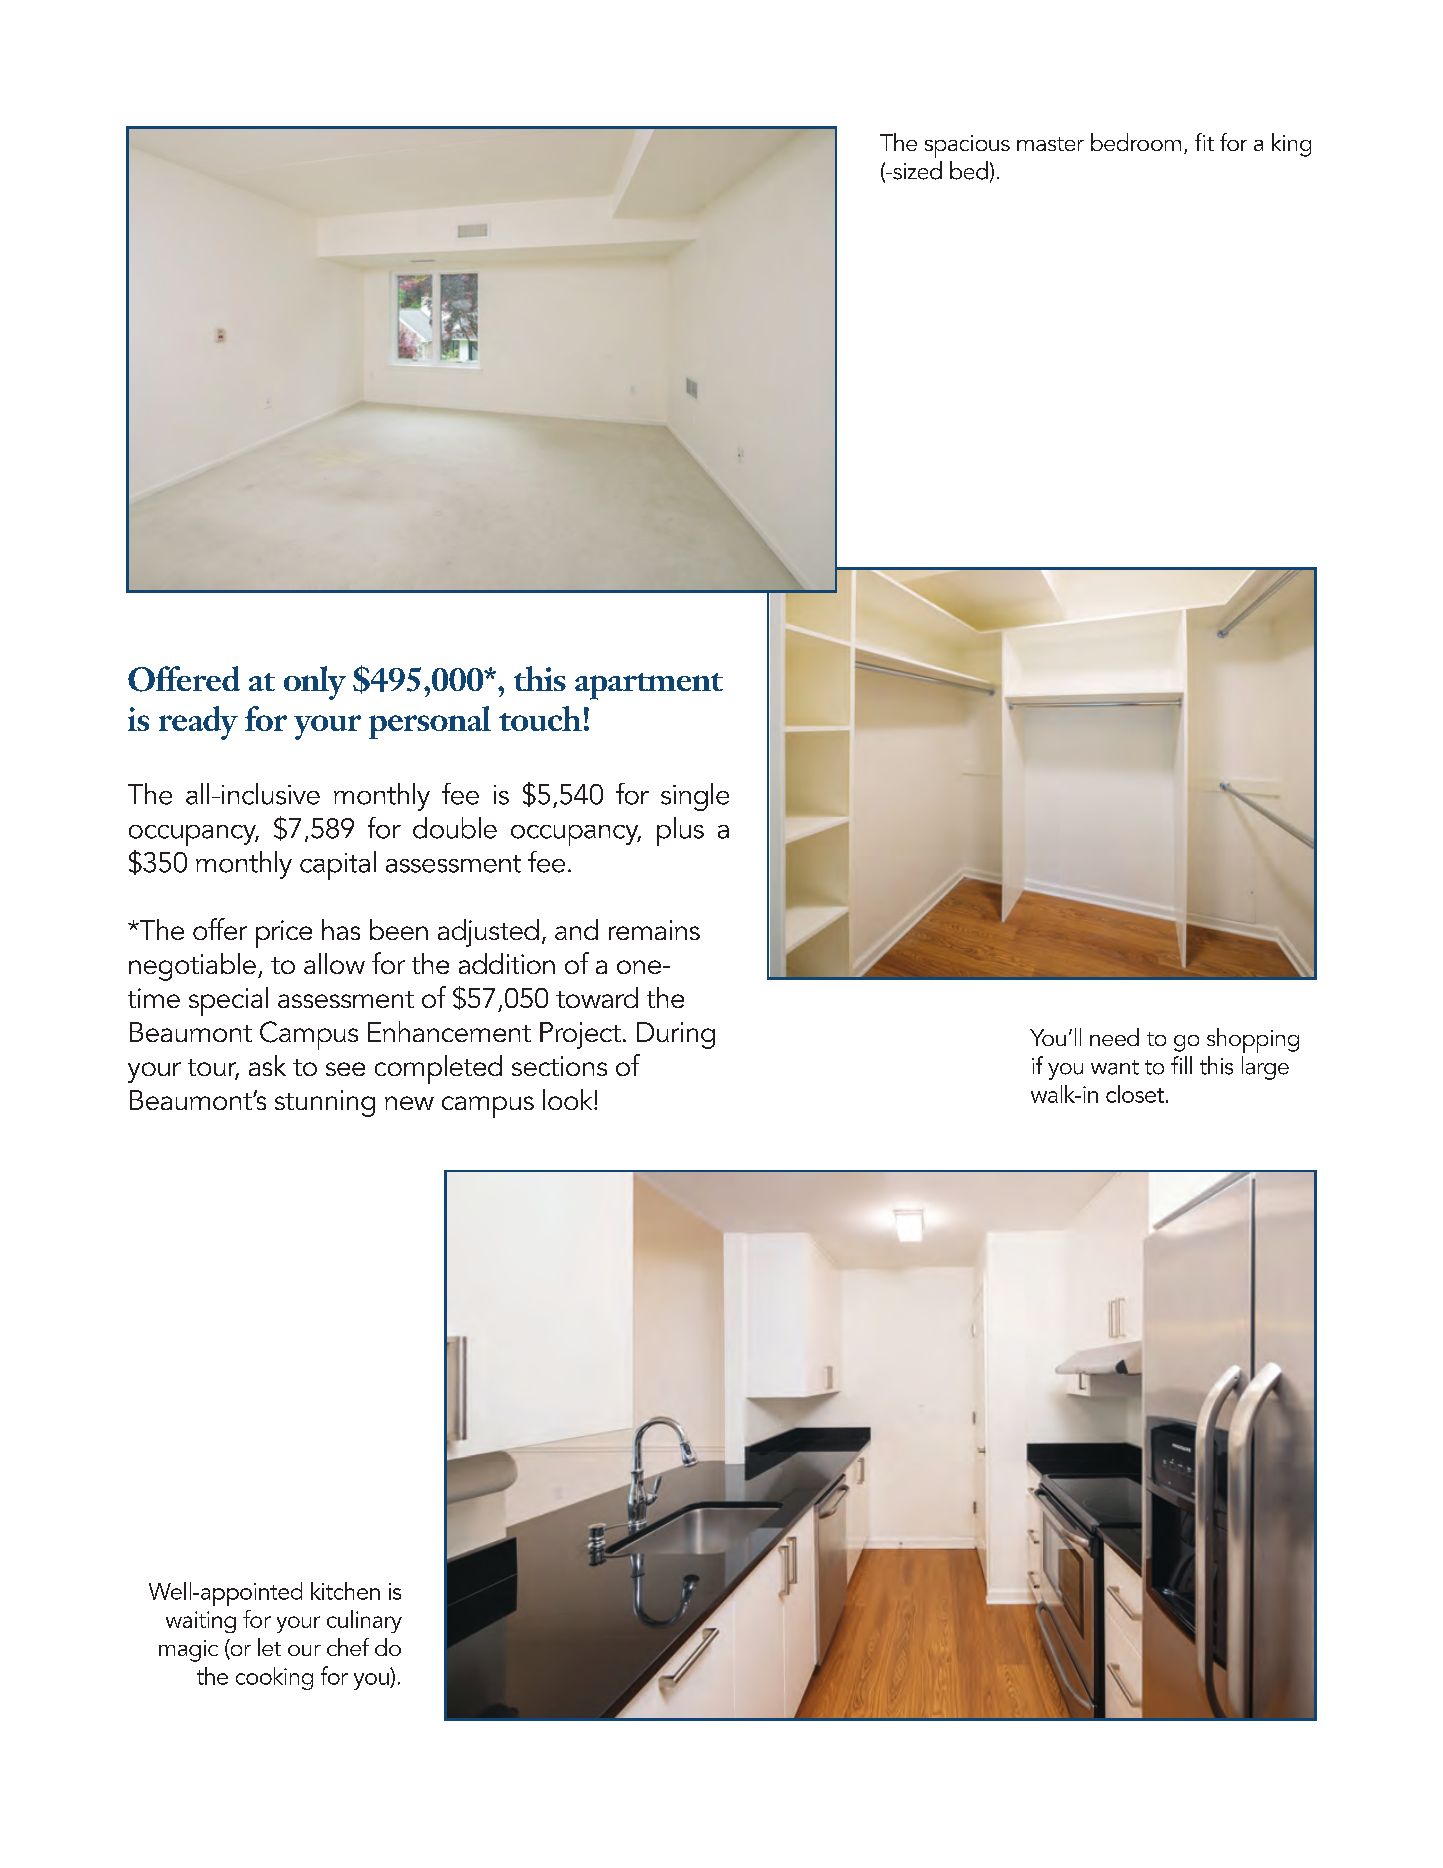 This image has width=1443, height=1868. What do you see at coordinates (654, 930) in the image?
I see `remains` at bounding box center [654, 930].
